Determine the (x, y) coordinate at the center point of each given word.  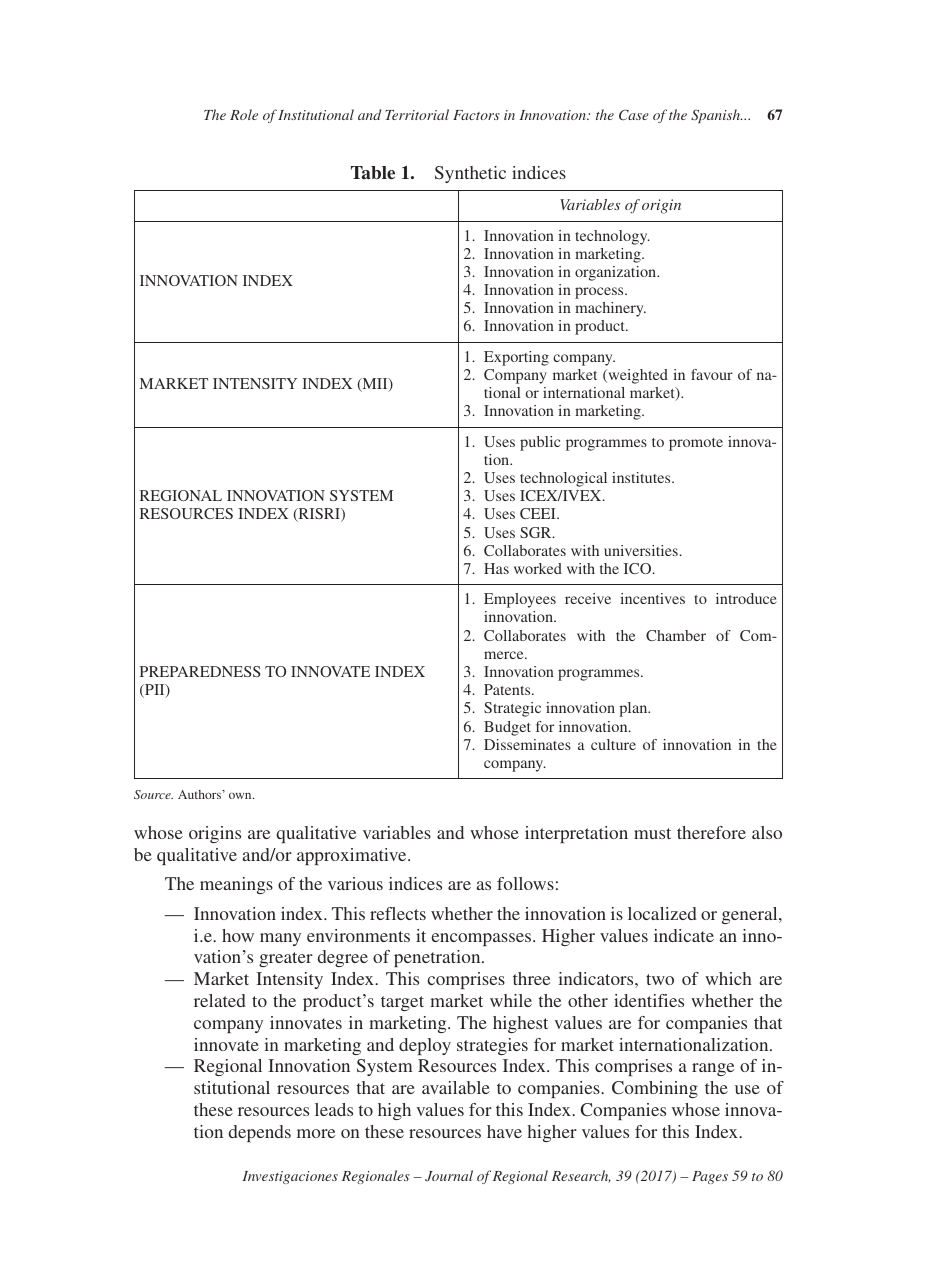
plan (634, 709)
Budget (507, 728)
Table (373, 173)
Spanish (716, 116)
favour (712, 374)
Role (244, 114)
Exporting (516, 358)
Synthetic (470, 174)
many (280, 939)
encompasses (483, 939)
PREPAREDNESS (200, 671)
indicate (684, 935)
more (316, 1133)
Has (496, 568)
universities (641, 550)
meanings (236, 885)
